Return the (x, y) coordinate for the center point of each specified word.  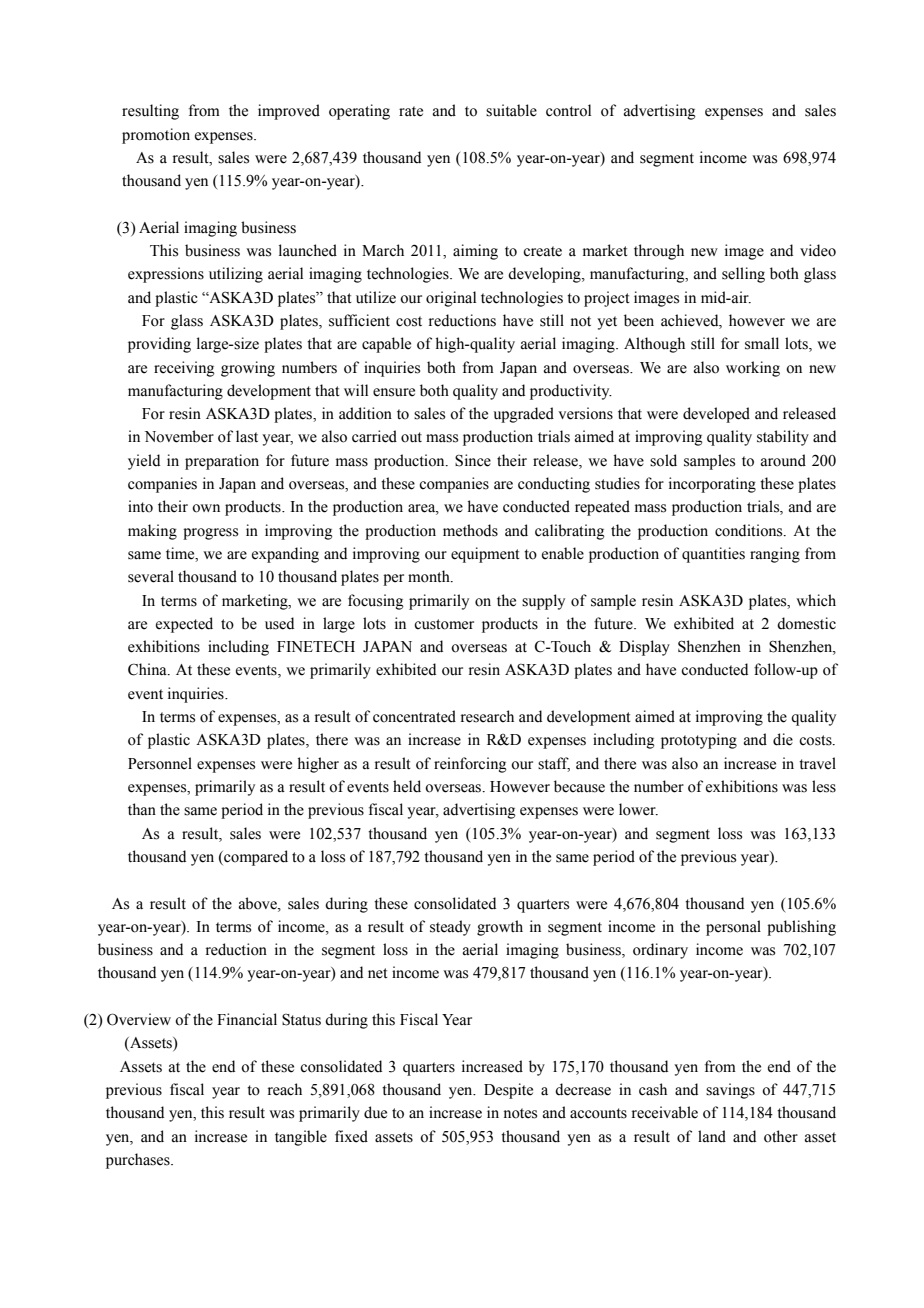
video (818, 250)
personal (733, 928)
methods (470, 530)
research (487, 716)
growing (248, 369)
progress (210, 534)
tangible (301, 1138)
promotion (156, 136)
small (762, 343)
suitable (511, 110)
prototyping (699, 741)
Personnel (160, 763)
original (451, 299)
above (259, 903)
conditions (750, 530)
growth (500, 928)
